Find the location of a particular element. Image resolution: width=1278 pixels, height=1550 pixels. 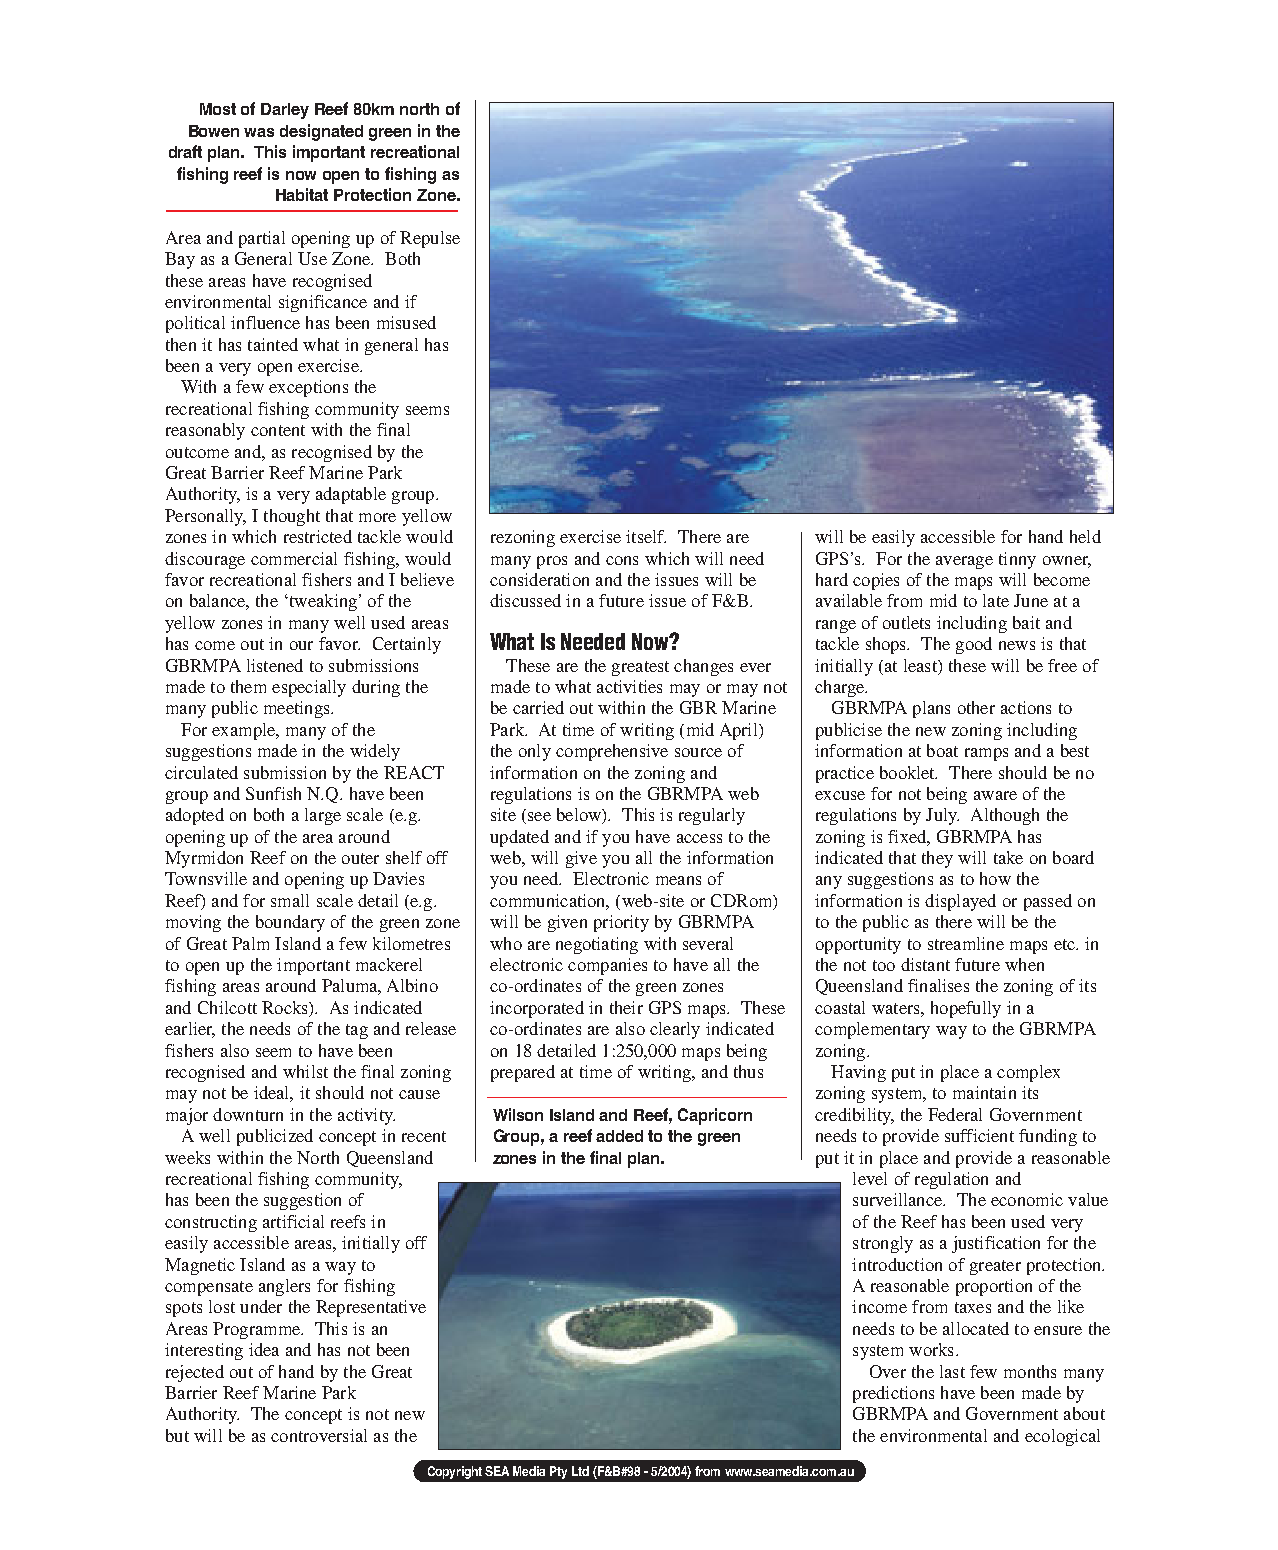

but is located at coordinates (177, 1435).
